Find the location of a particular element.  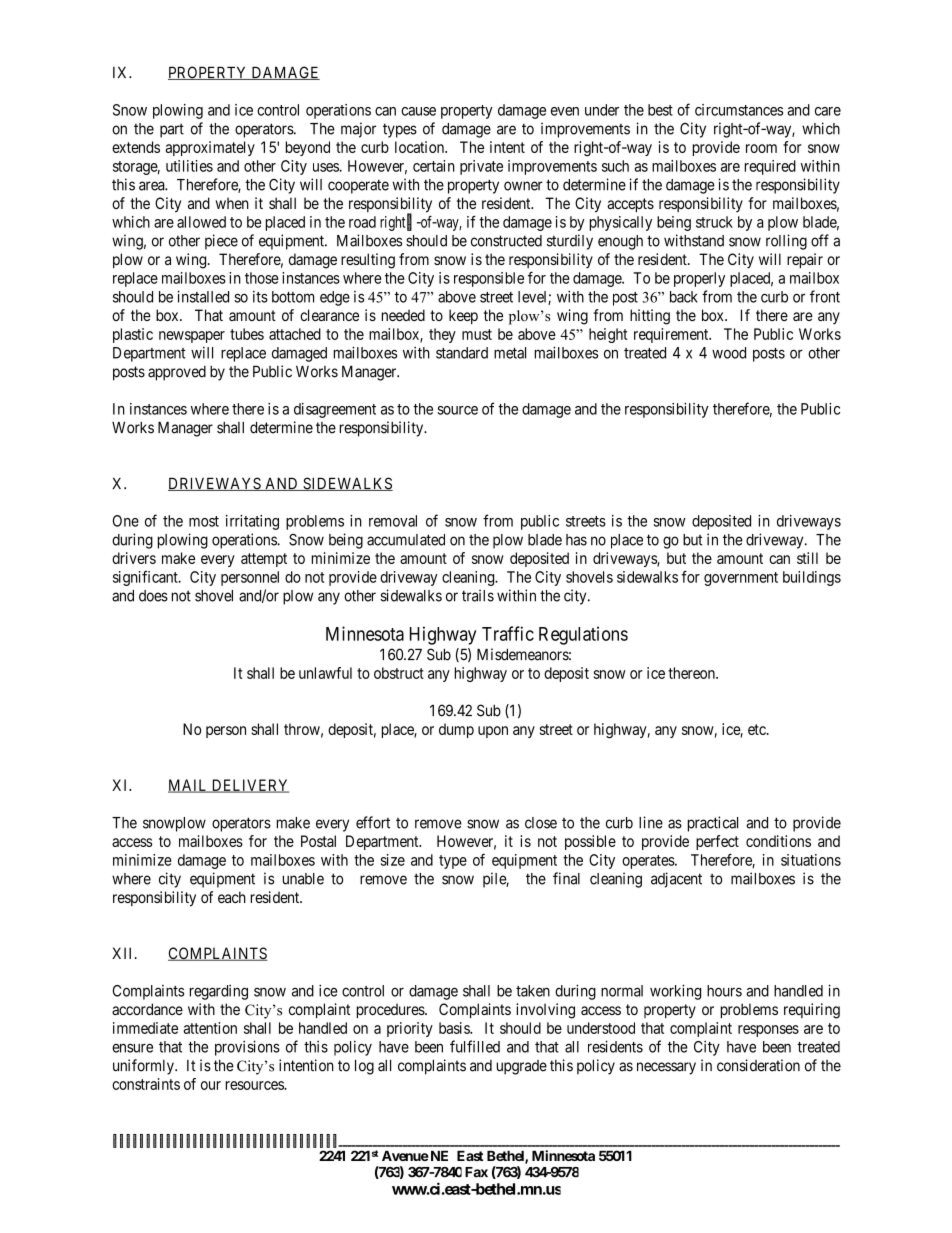

consideration is located at coordinates (758, 1065).
